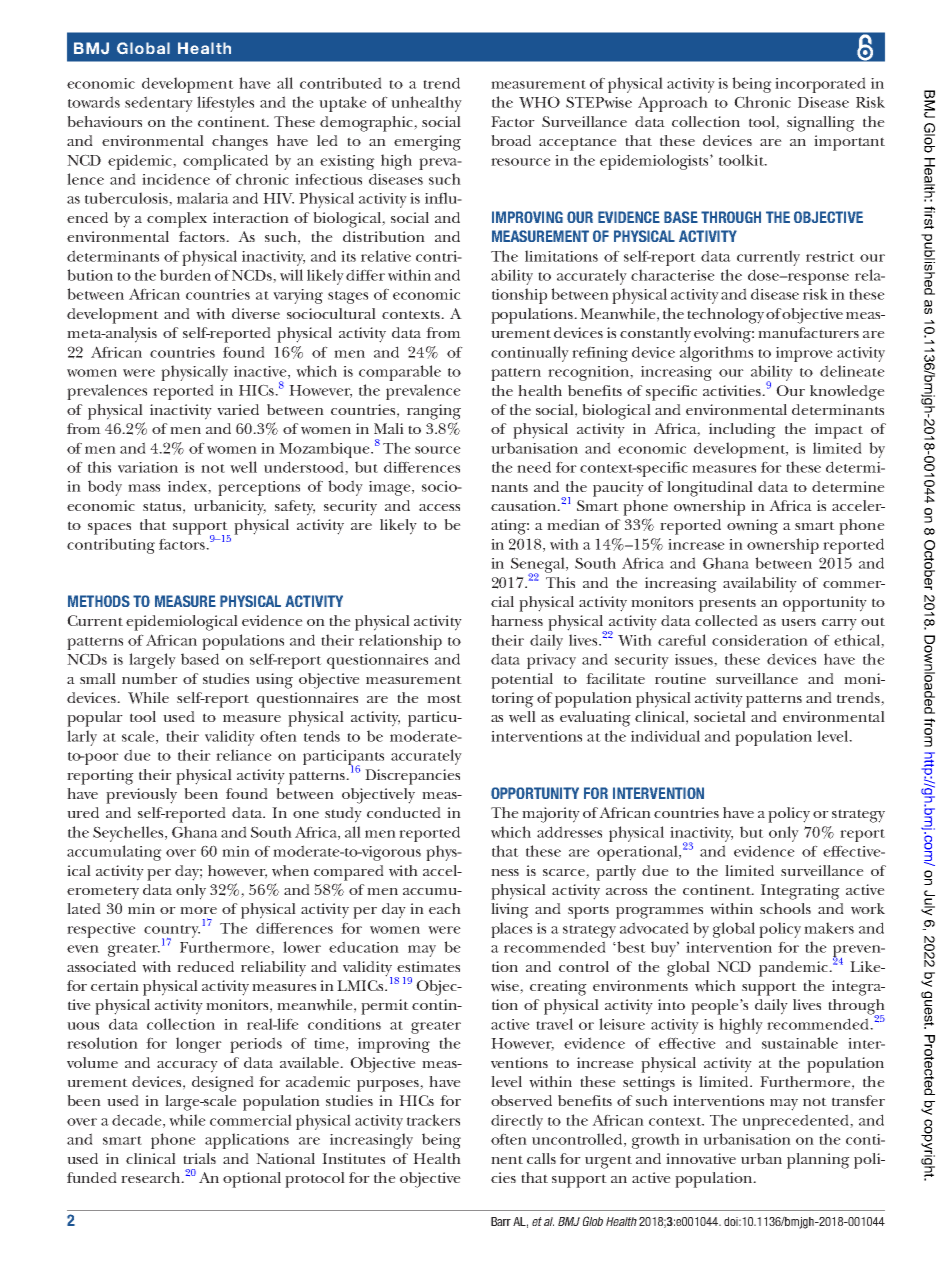  I want to click on signalling, so click(821, 124).
